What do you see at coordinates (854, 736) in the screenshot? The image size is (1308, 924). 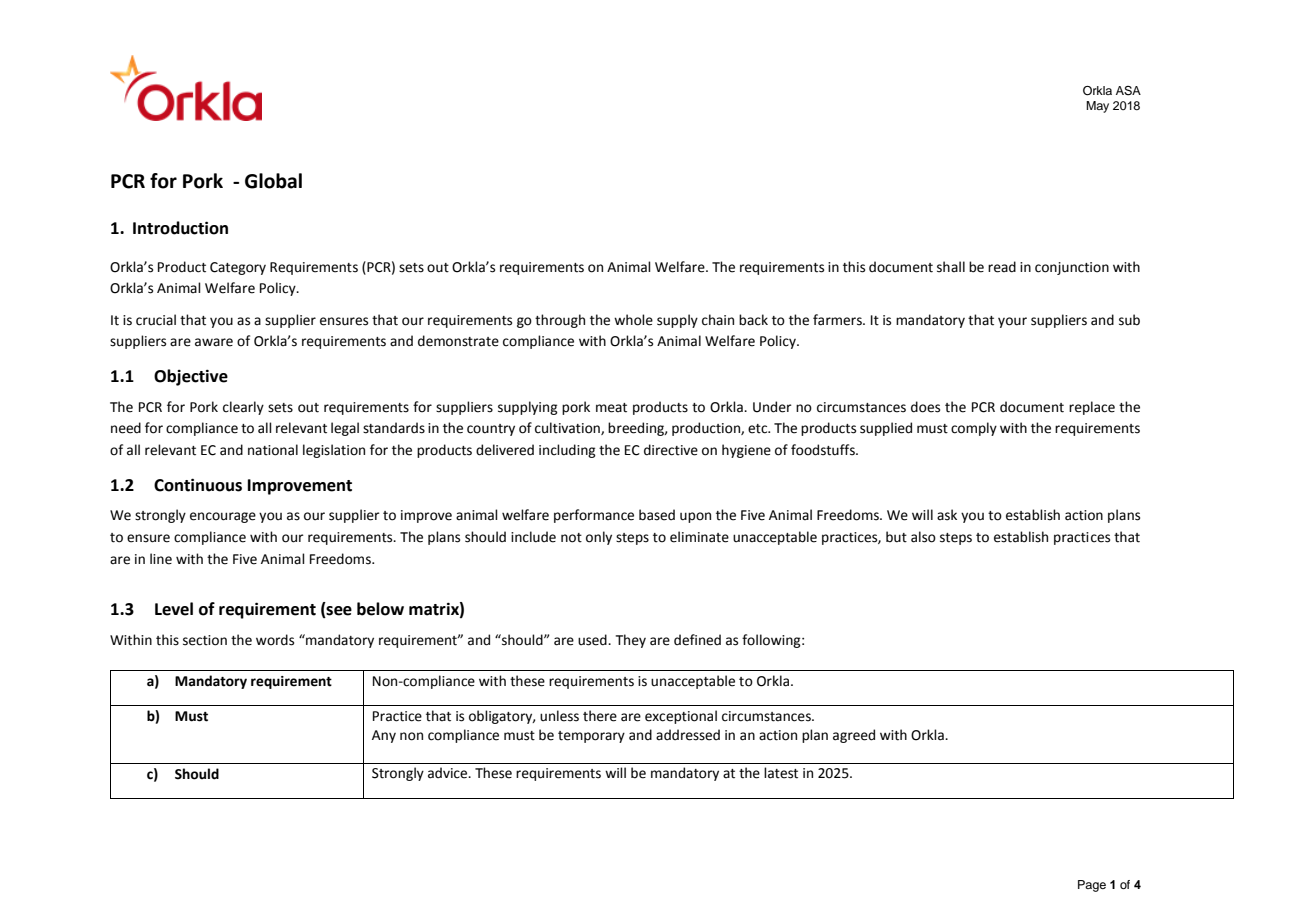 I see `agreed` at bounding box center [854, 736].
